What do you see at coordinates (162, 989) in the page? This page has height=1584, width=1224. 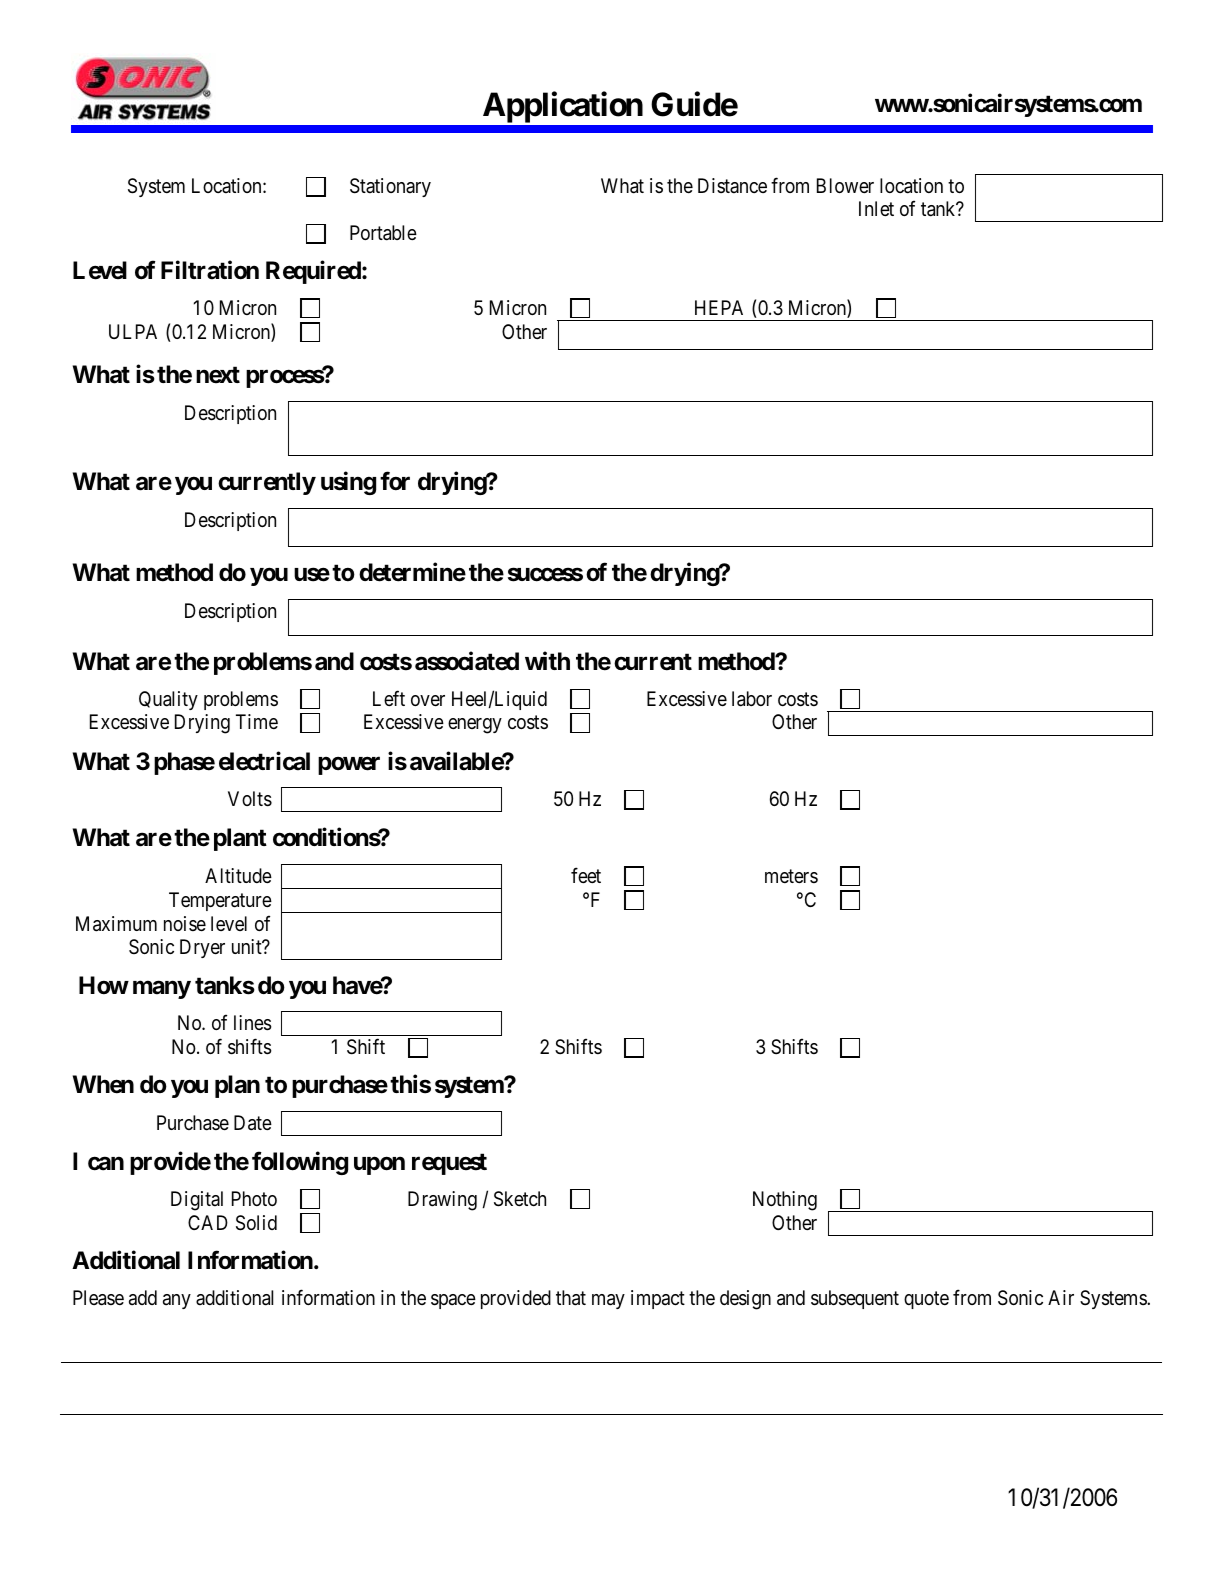 I see `many` at bounding box center [162, 989].
